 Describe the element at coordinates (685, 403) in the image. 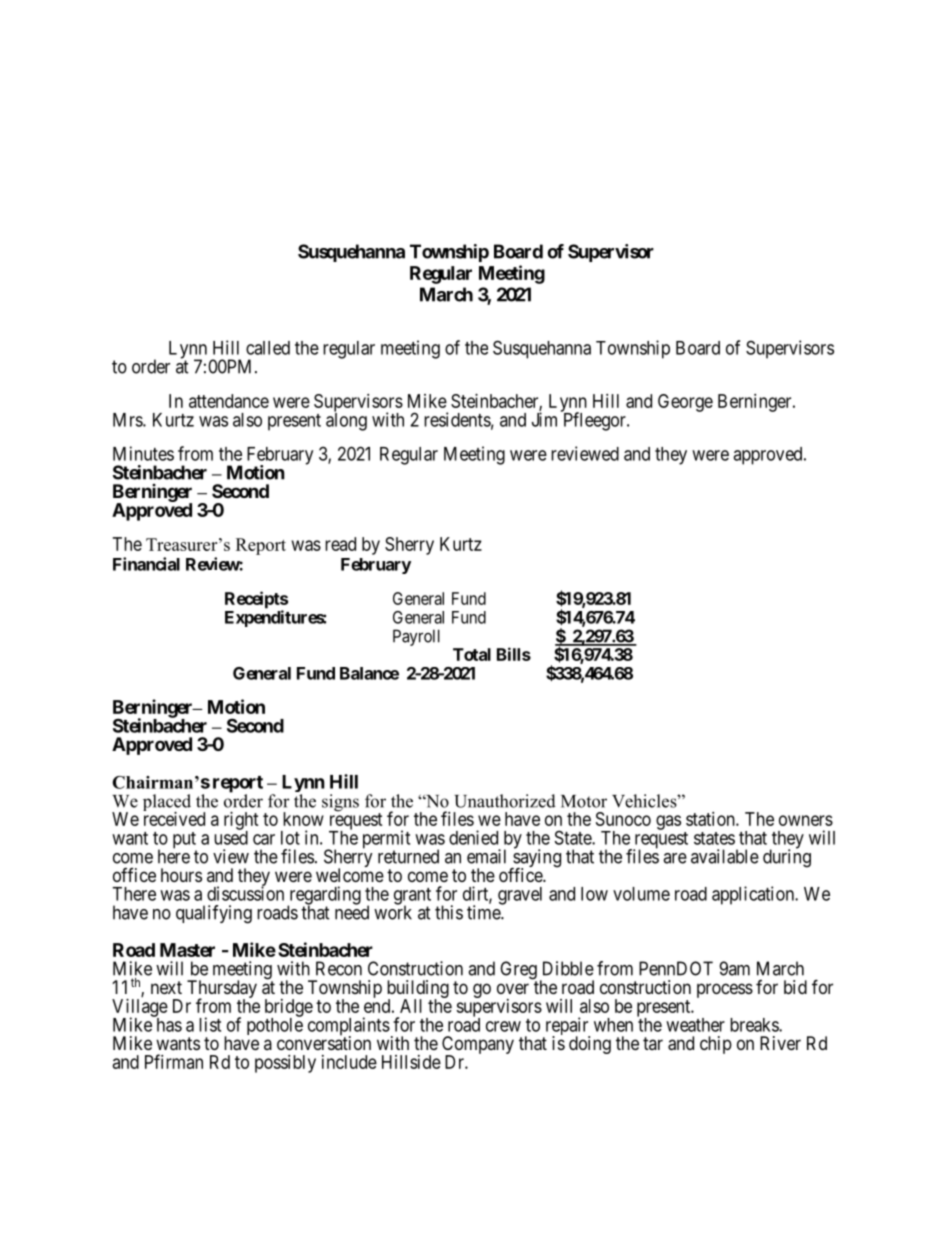

I see `George` at that location.
